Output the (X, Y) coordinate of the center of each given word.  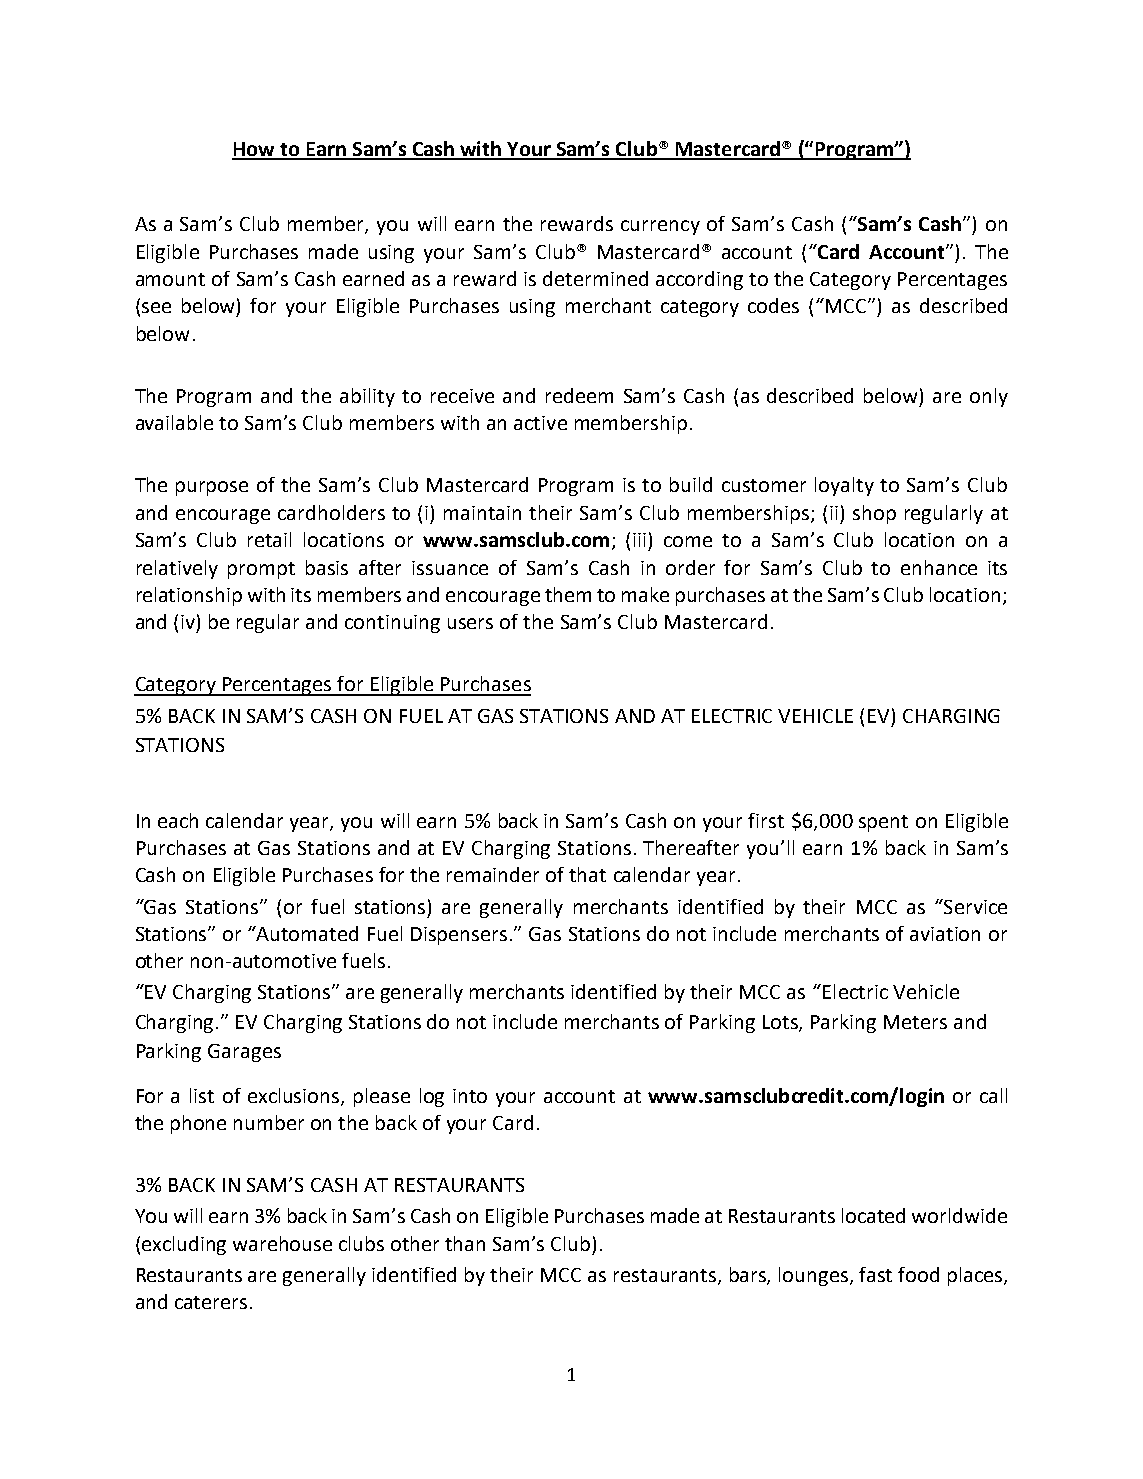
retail (269, 539)
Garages (244, 1053)
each (178, 820)
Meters (915, 1022)
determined (595, 278)
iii (639, 540)
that (587, 874)
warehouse (282, 1243)
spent (883, 823)
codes (773, 305)
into (470, 1096)
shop (874, 514)
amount (170, 279)
